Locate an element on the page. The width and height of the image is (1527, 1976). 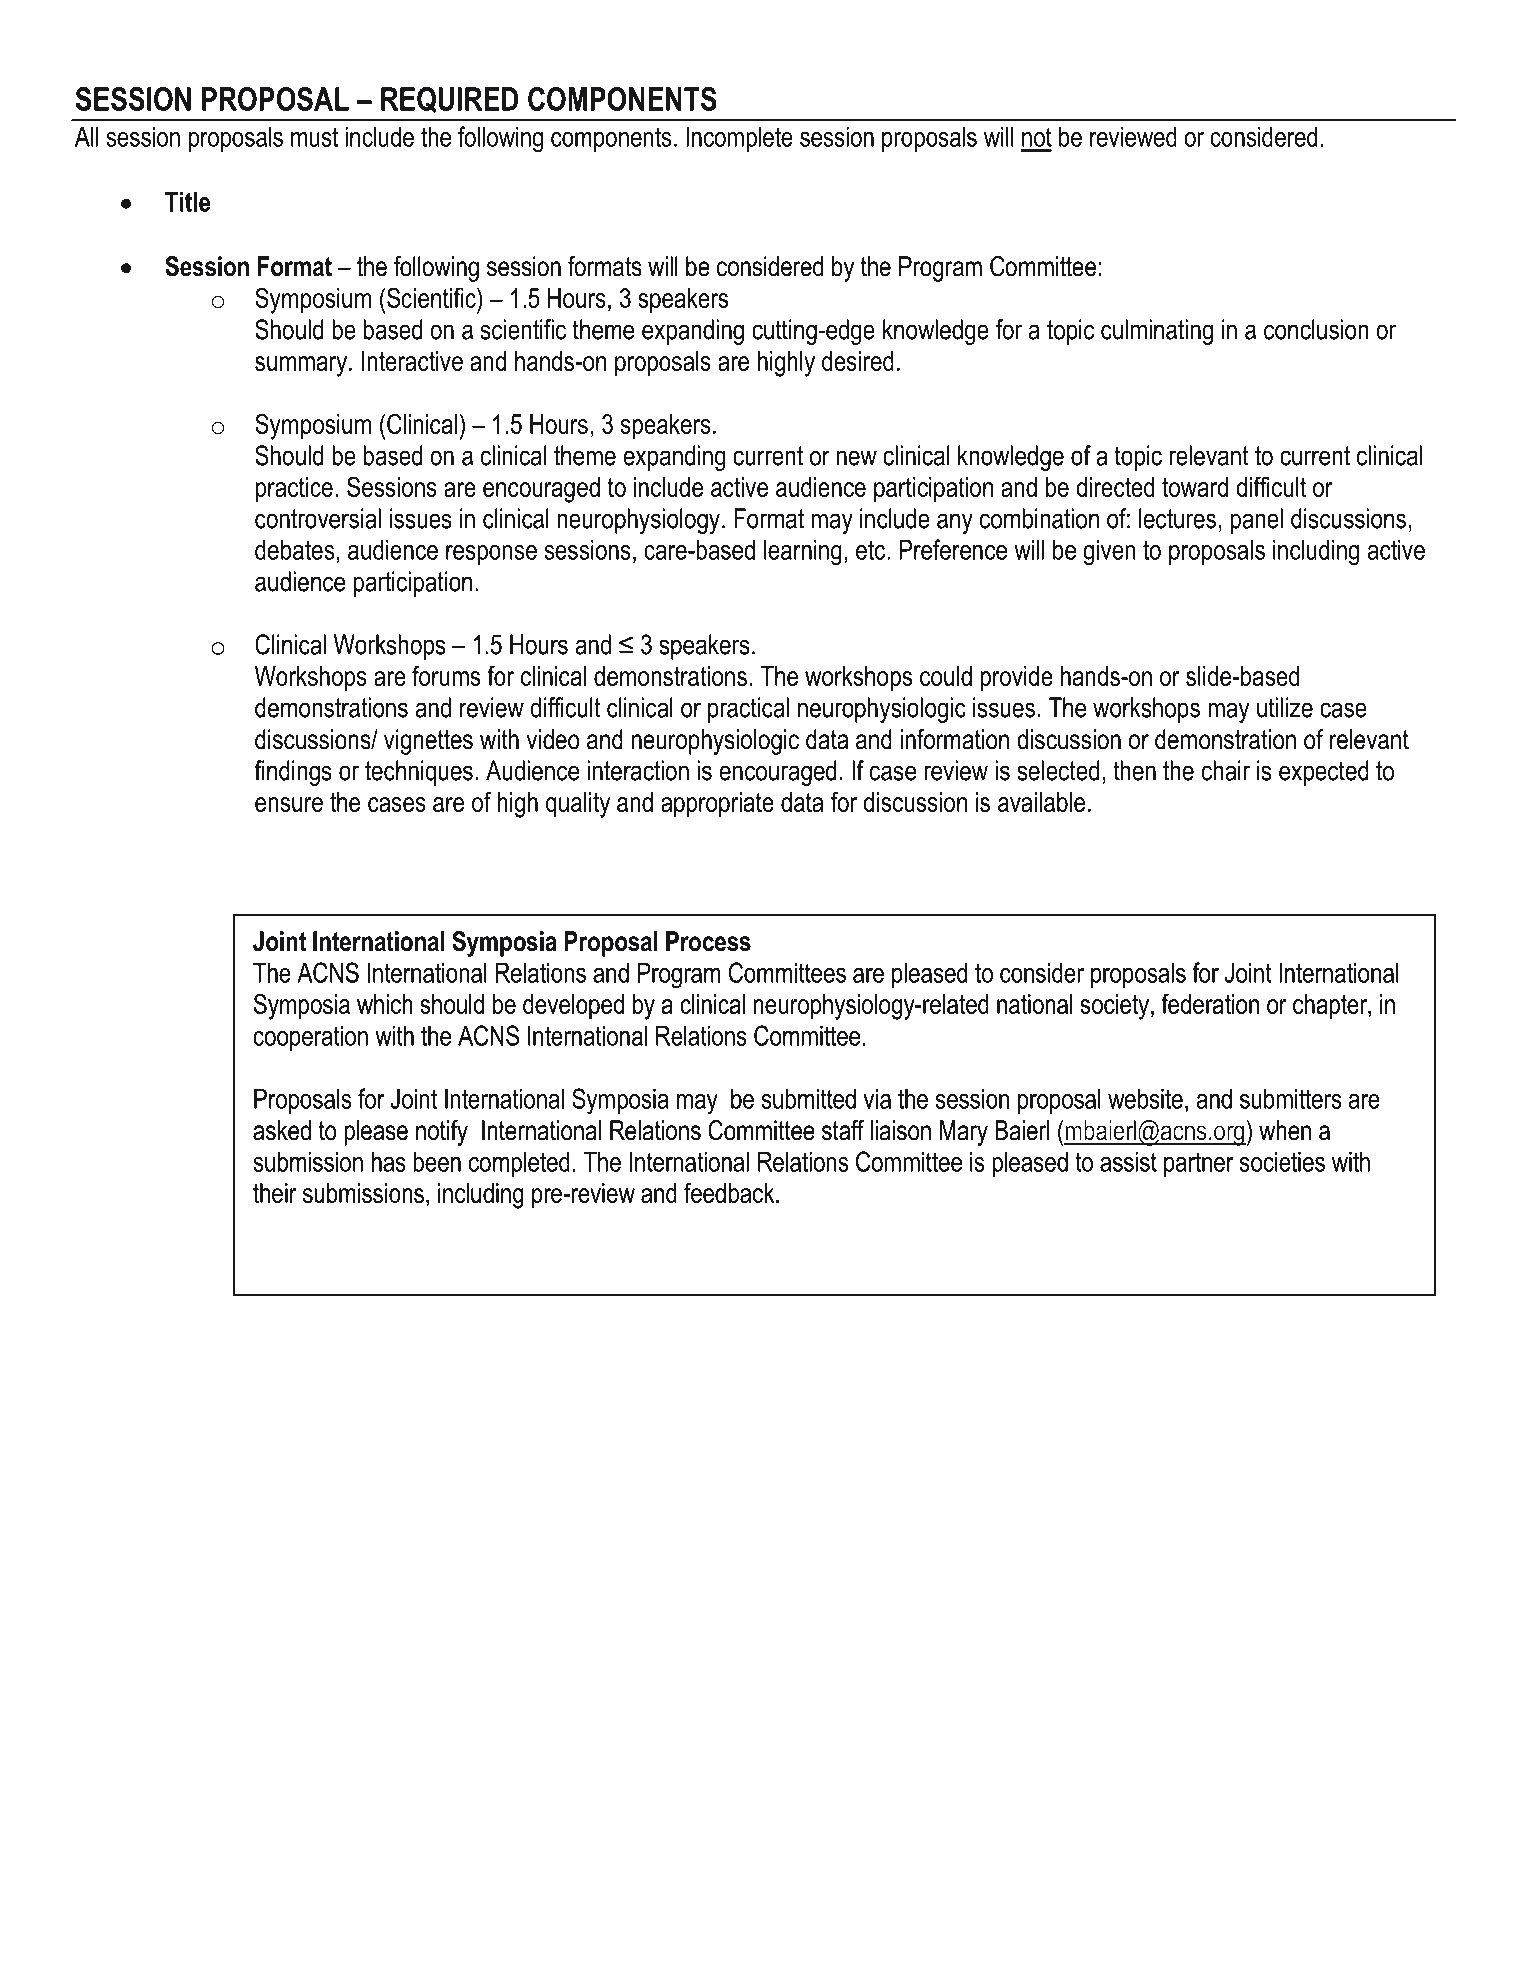
federation is located at coordinates (1210, 1003).
